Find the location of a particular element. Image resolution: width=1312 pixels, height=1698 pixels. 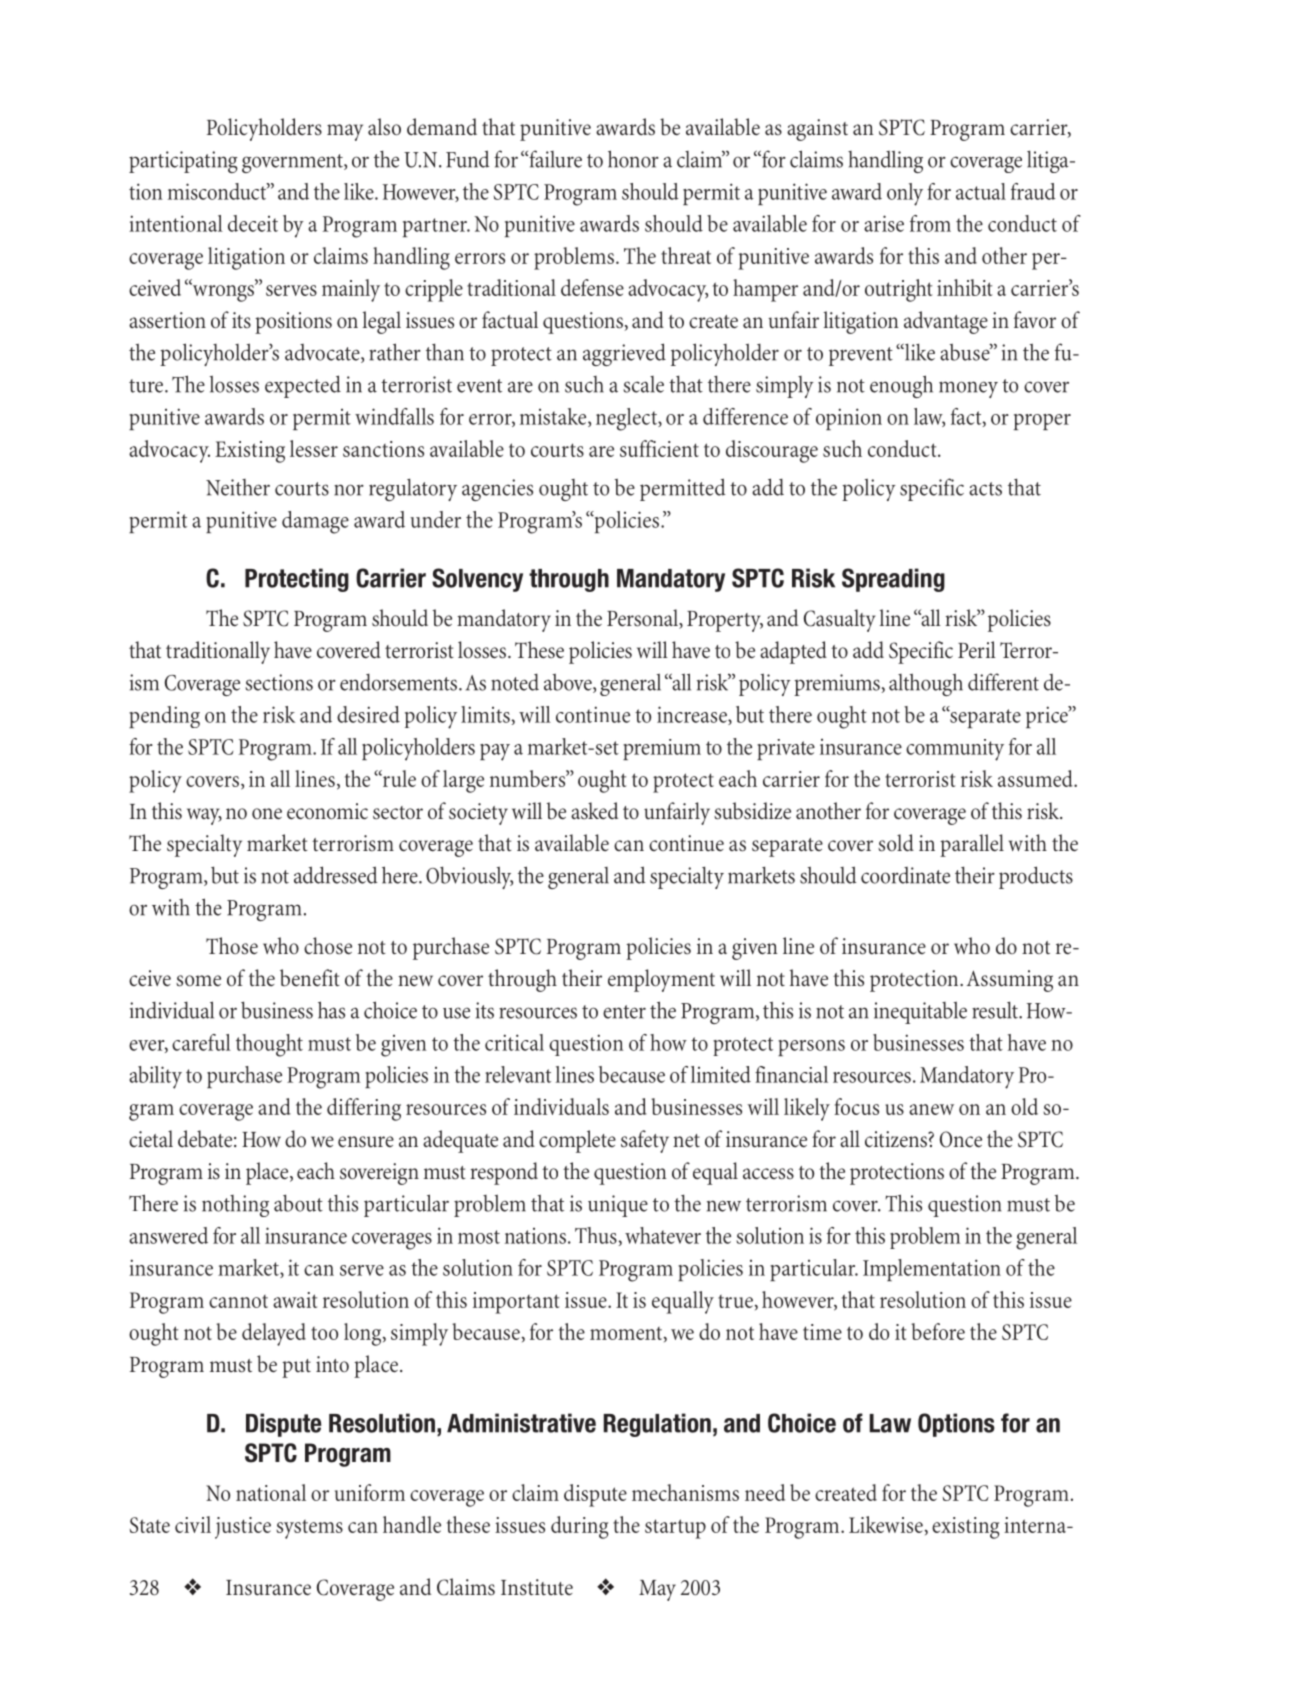

only is located at coordinates (905, 194).
